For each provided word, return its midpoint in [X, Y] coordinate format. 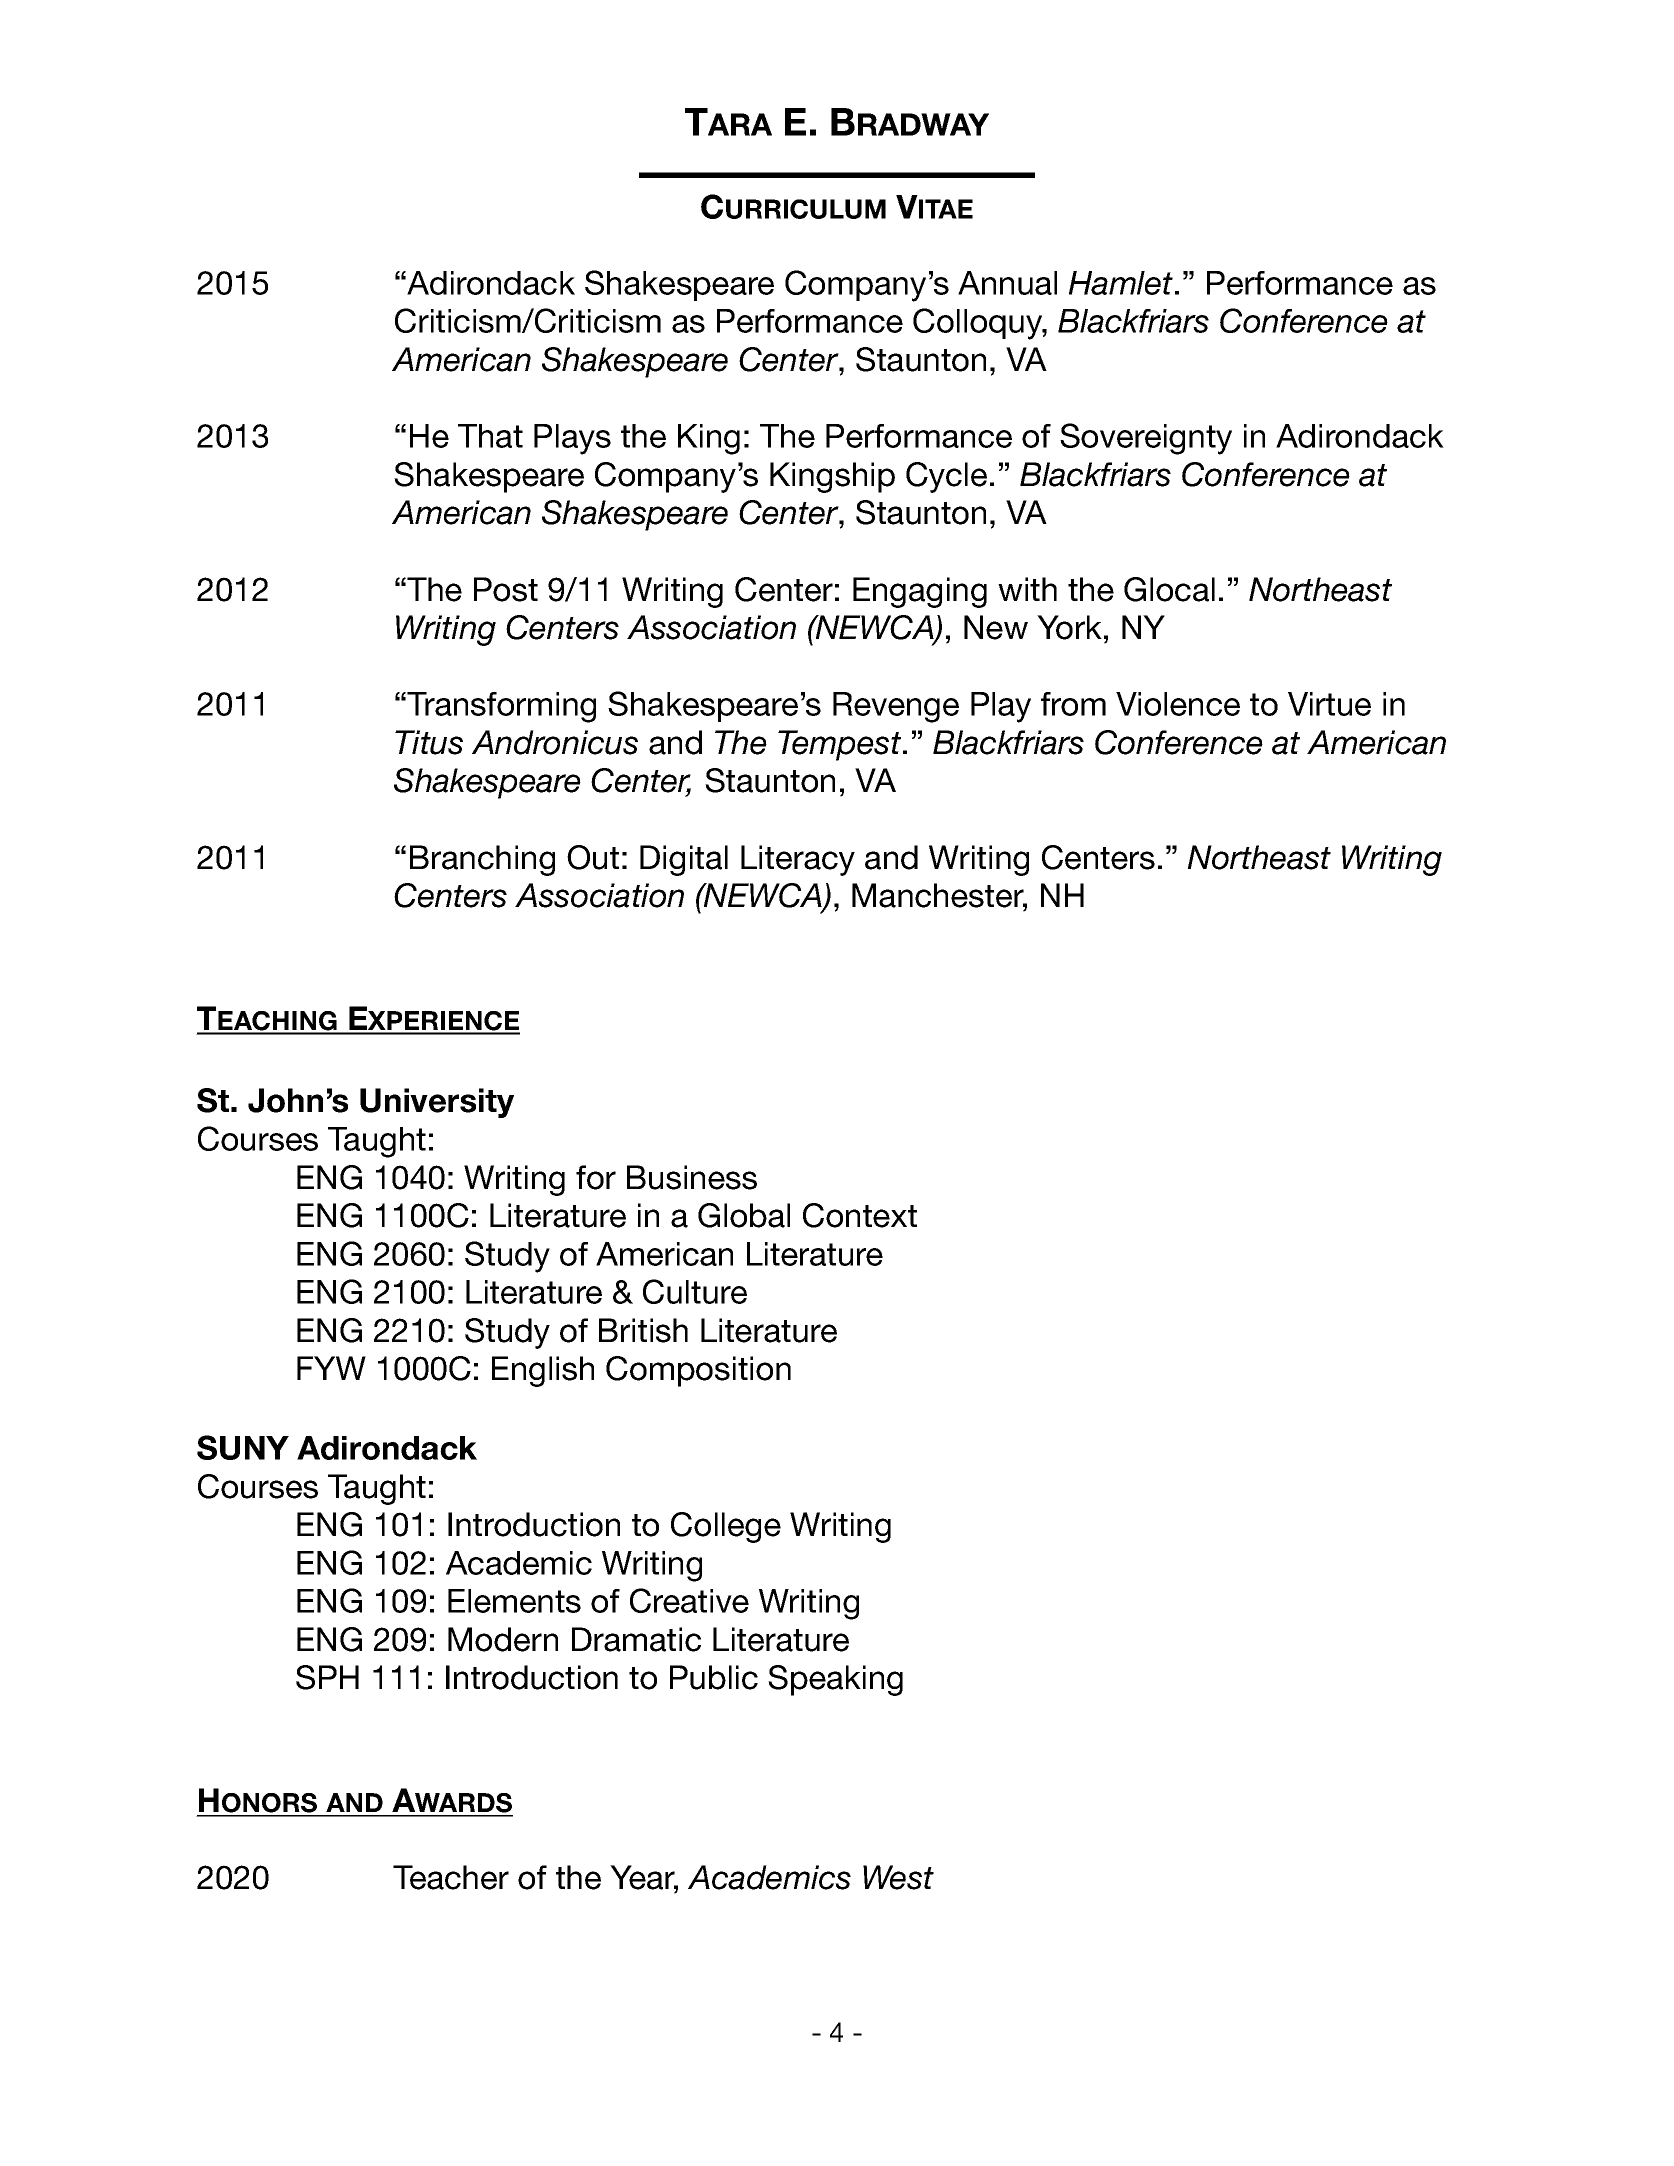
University [437, 1103]
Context [860, 1215]
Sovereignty [1146, 439]
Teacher [451, 1877]
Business [692, 1177]
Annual [1007, 283]
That [490, 436]
